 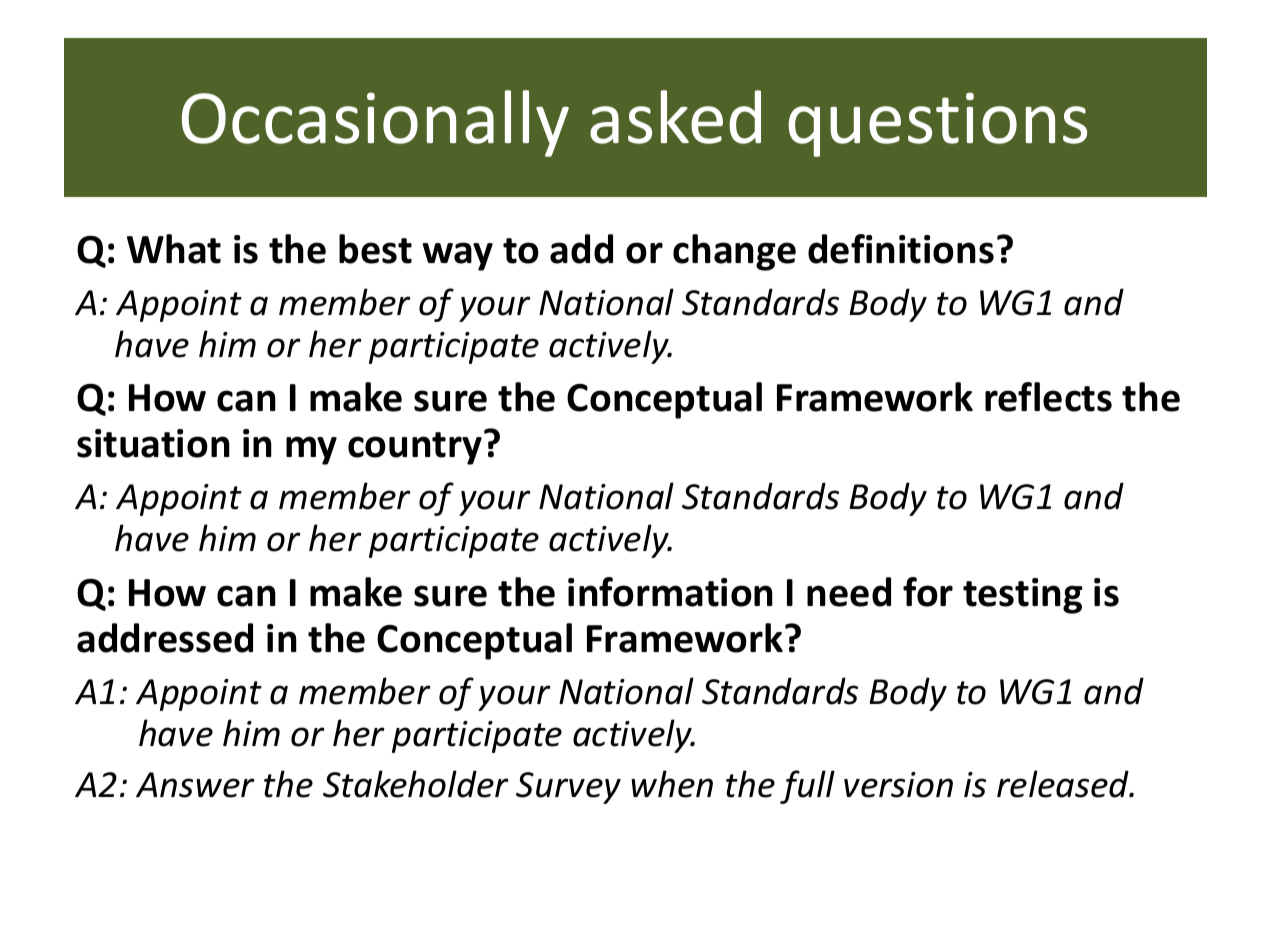 I want to click on country, so click(x=415, y=448).
